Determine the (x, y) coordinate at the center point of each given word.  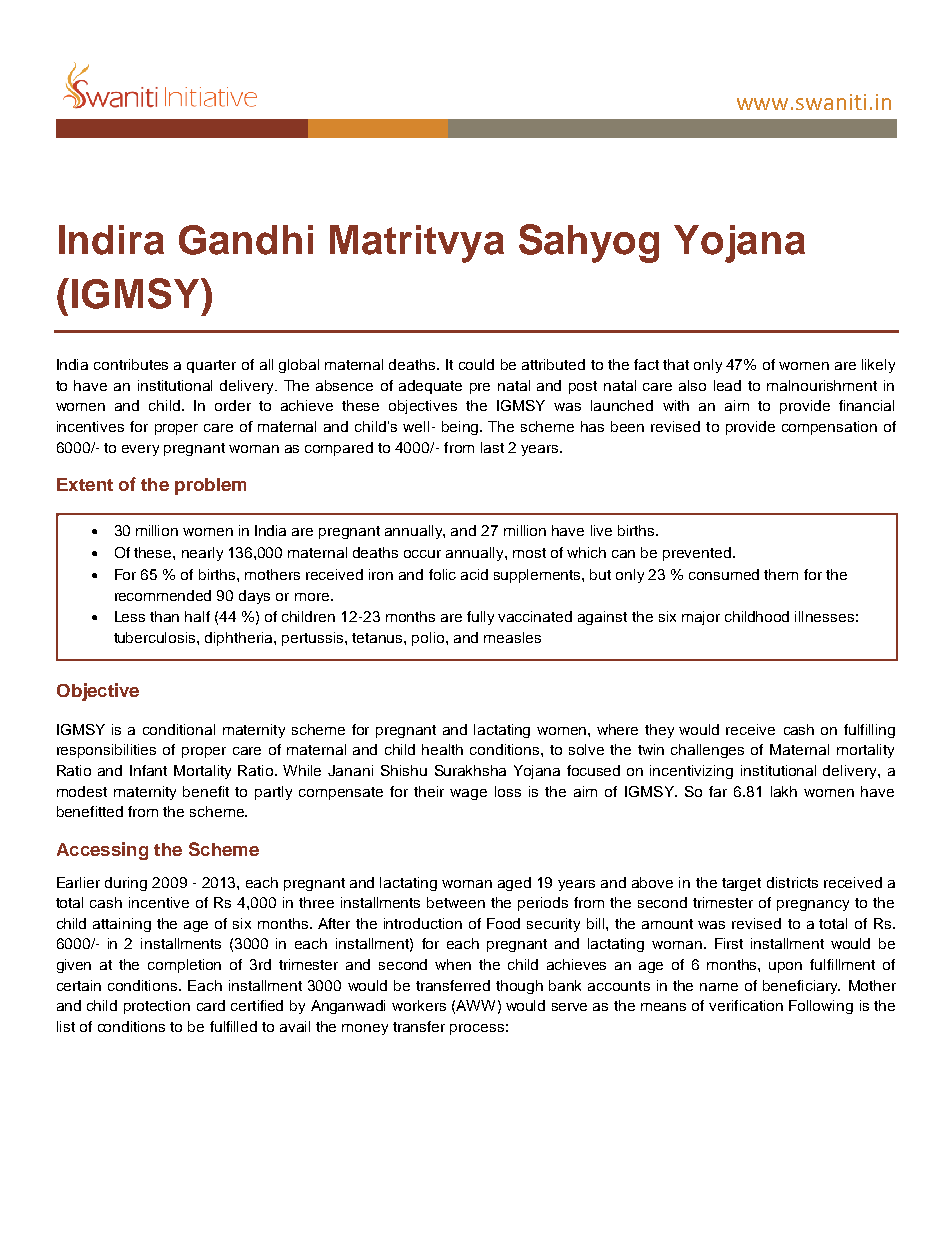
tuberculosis (156, 637)
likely (878, 366)
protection (157, 1007)
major (701, 618)
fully (480, 618)
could (476, 364)
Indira (111, 240)
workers (419, 1005)
